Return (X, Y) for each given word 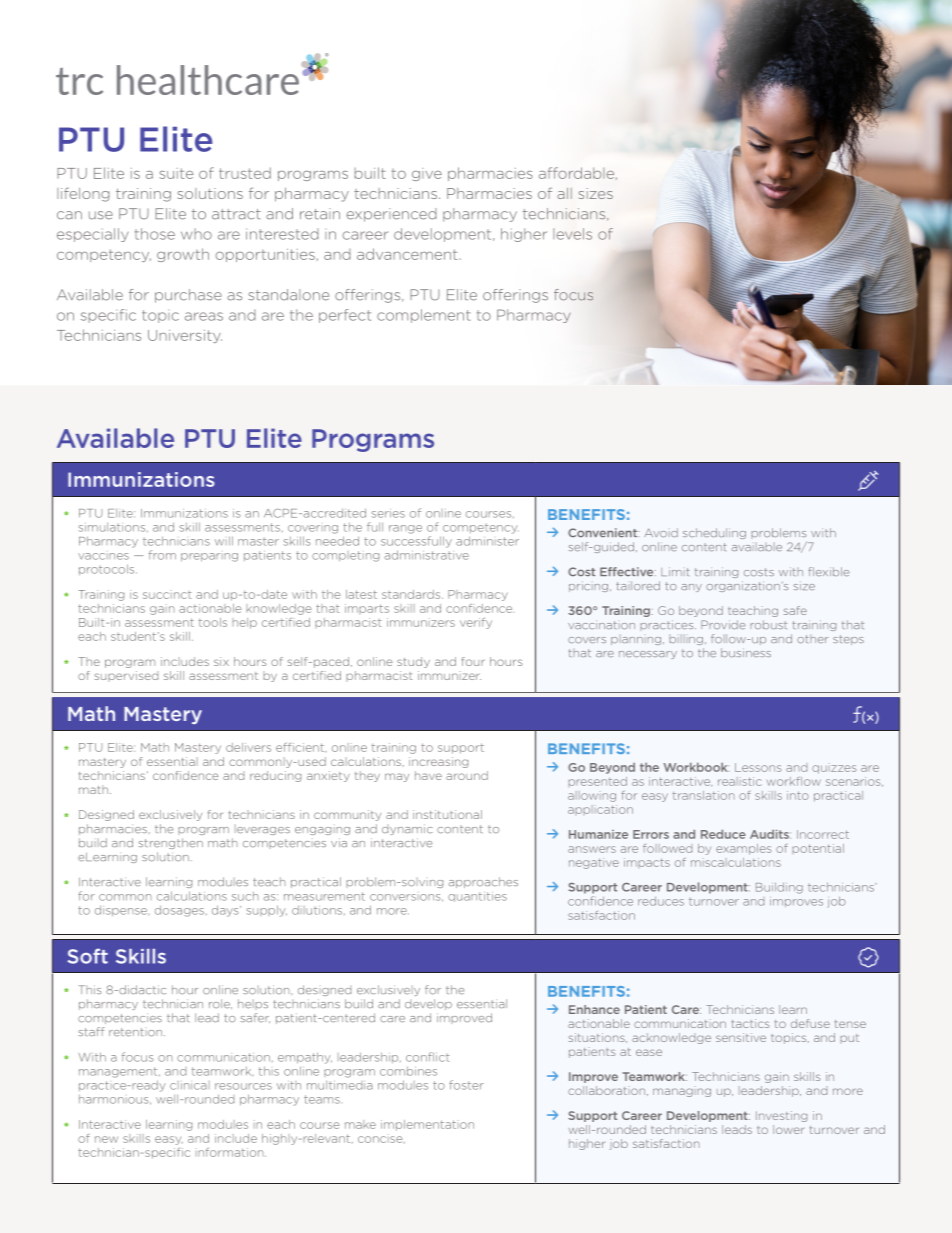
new (106, 1139)
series (388, 513)
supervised (126, 676)
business (746, 653)
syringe (868, 481)
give (427, 174)
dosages (179, 911)
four (473, 661)
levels (572, 234)
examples (743, 849)
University (185, 336)
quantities (477, 897)
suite (176, 173)
